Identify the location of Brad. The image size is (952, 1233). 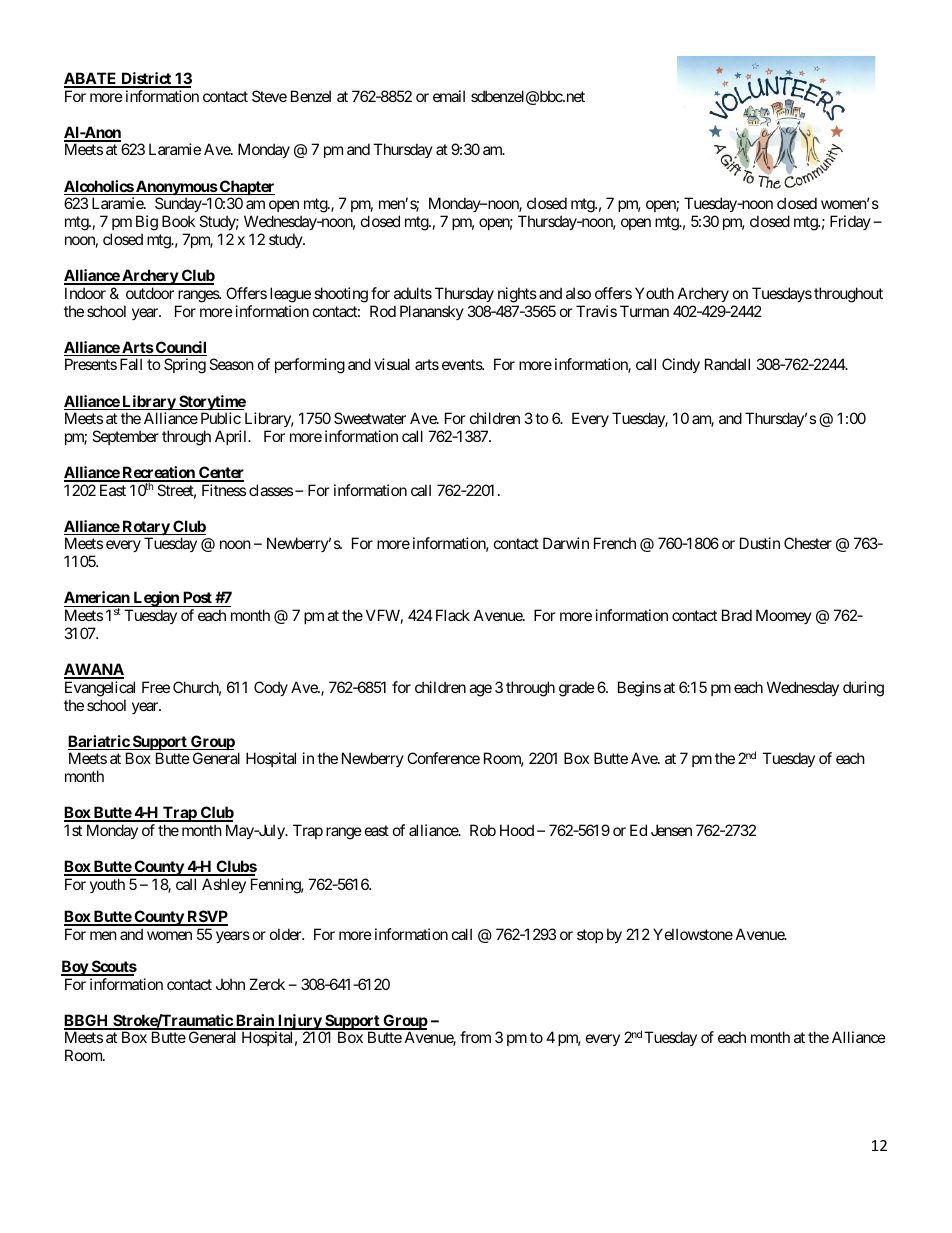
(737, 615).
